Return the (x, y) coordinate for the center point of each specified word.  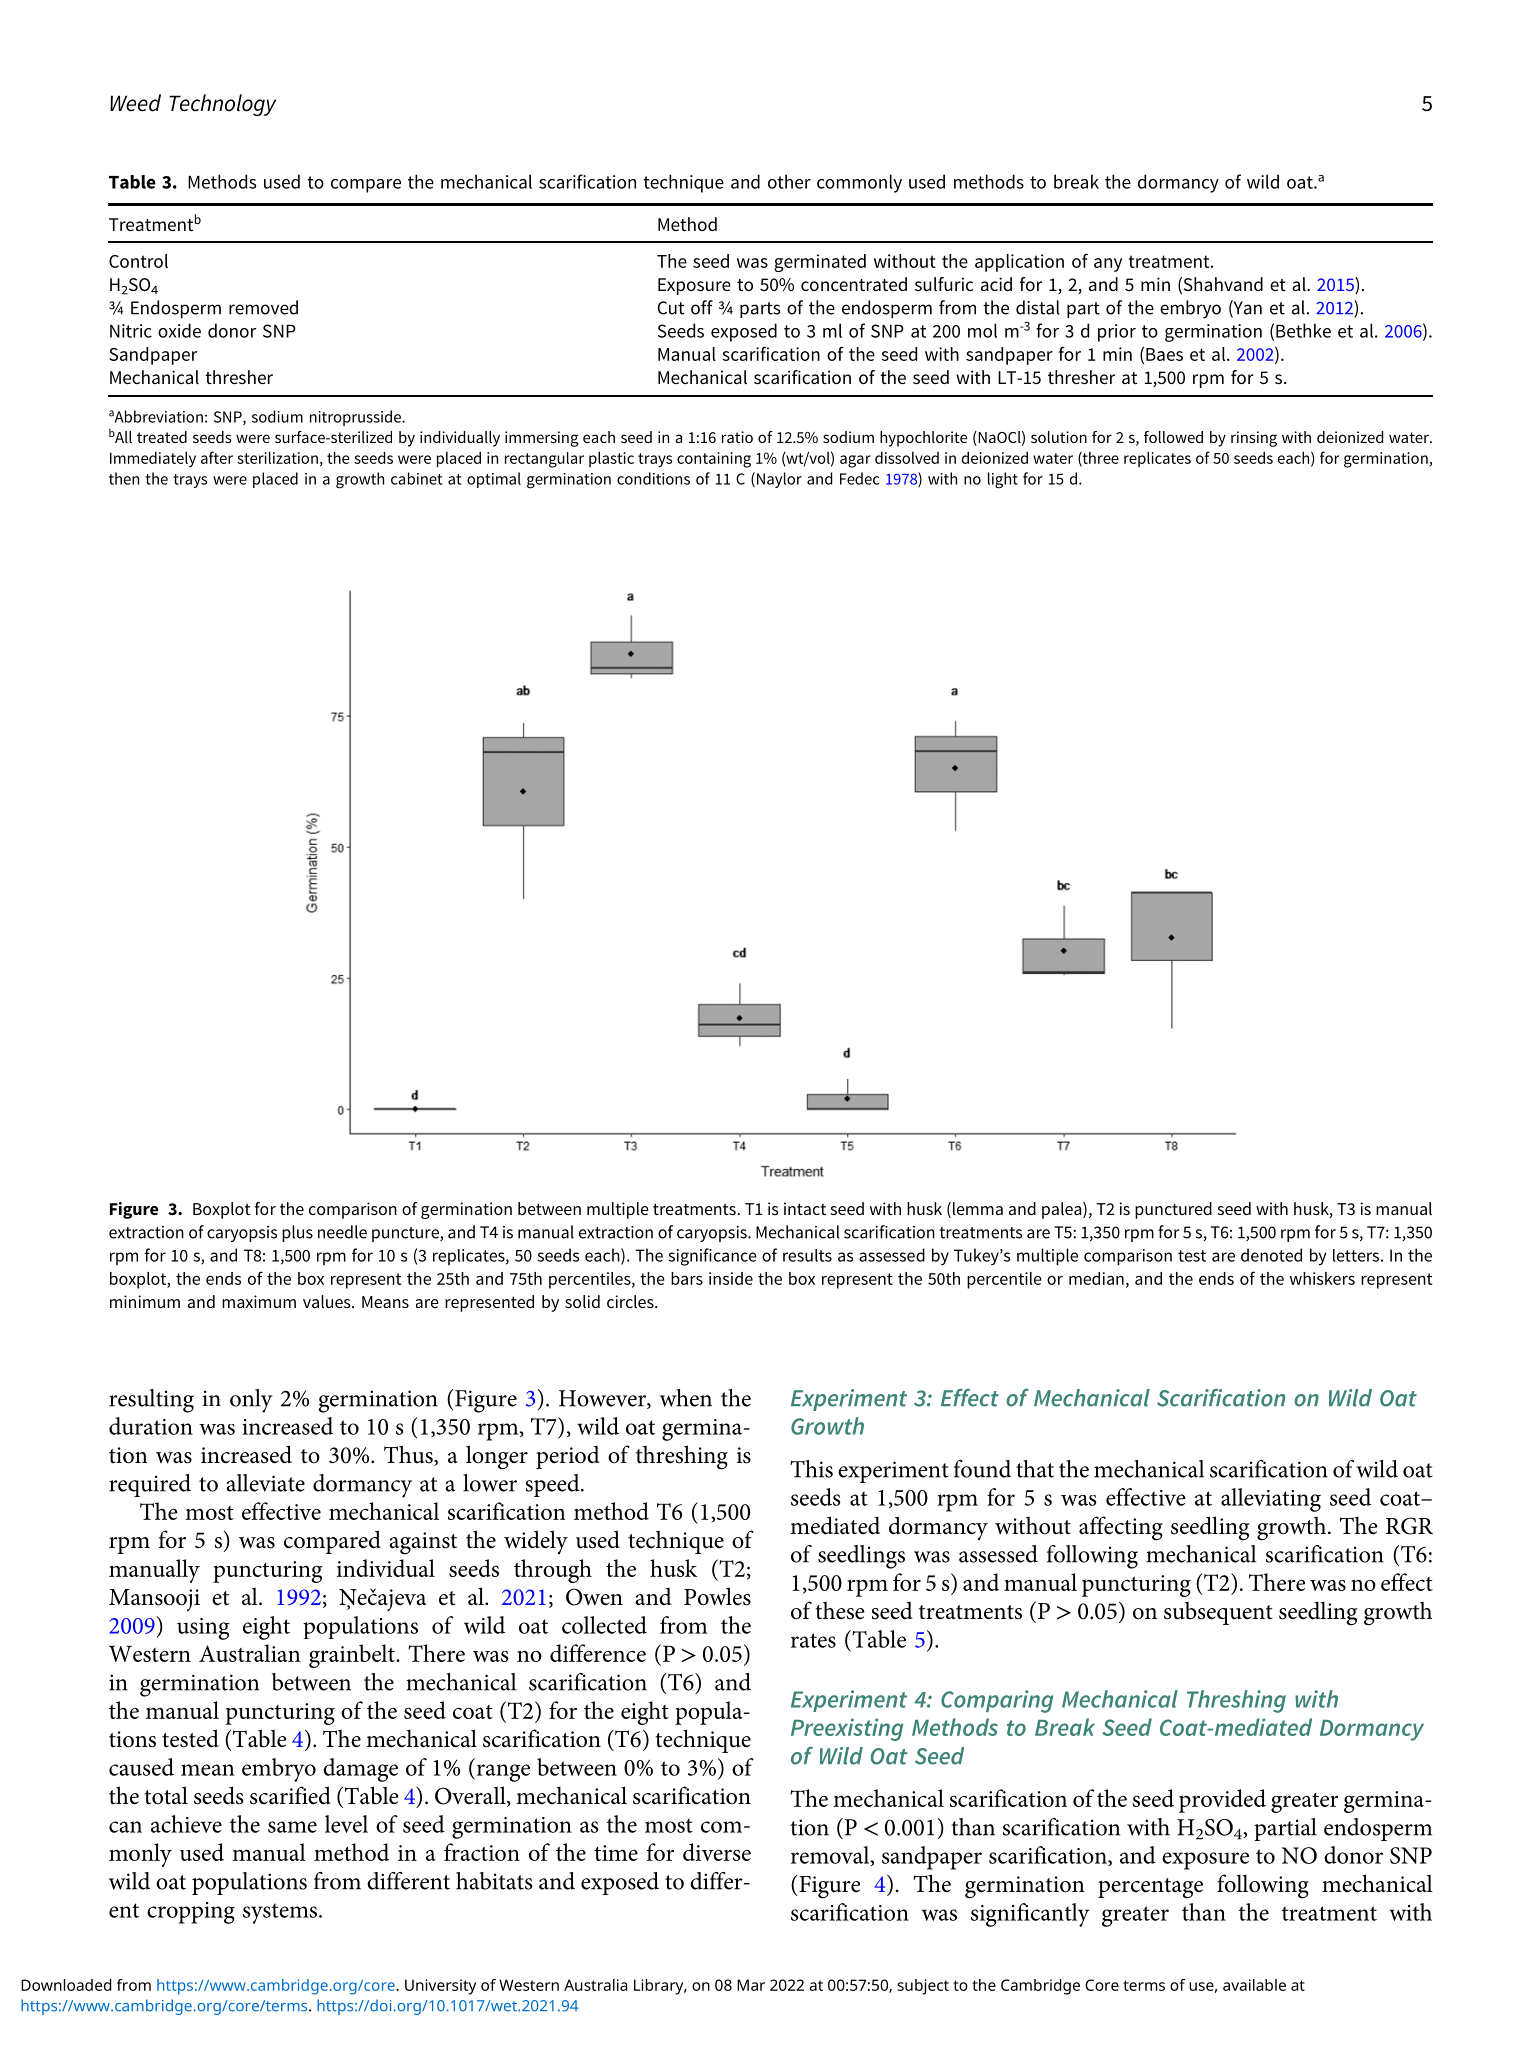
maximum (259, 1301)
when (686, 1398)
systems (281, 1913)
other (789, 181)
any (1108, 265)
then (124, 478)
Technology (223, 105)
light (1003, 480)
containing (714, 460)
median (1096, 1278)
